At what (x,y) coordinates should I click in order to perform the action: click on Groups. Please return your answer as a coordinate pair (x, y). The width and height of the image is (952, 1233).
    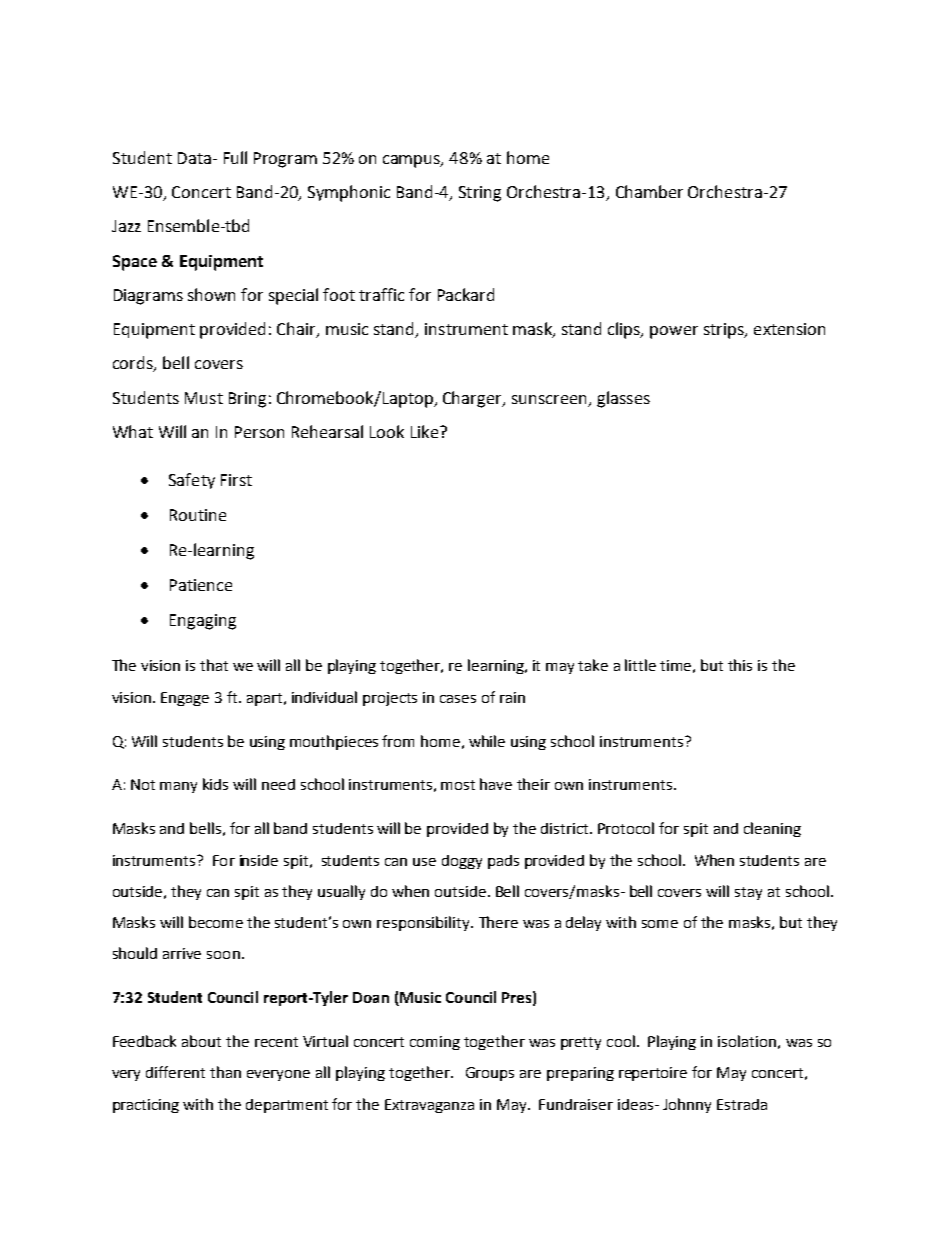
    Looking at the image, I should click on (490, 1074).
